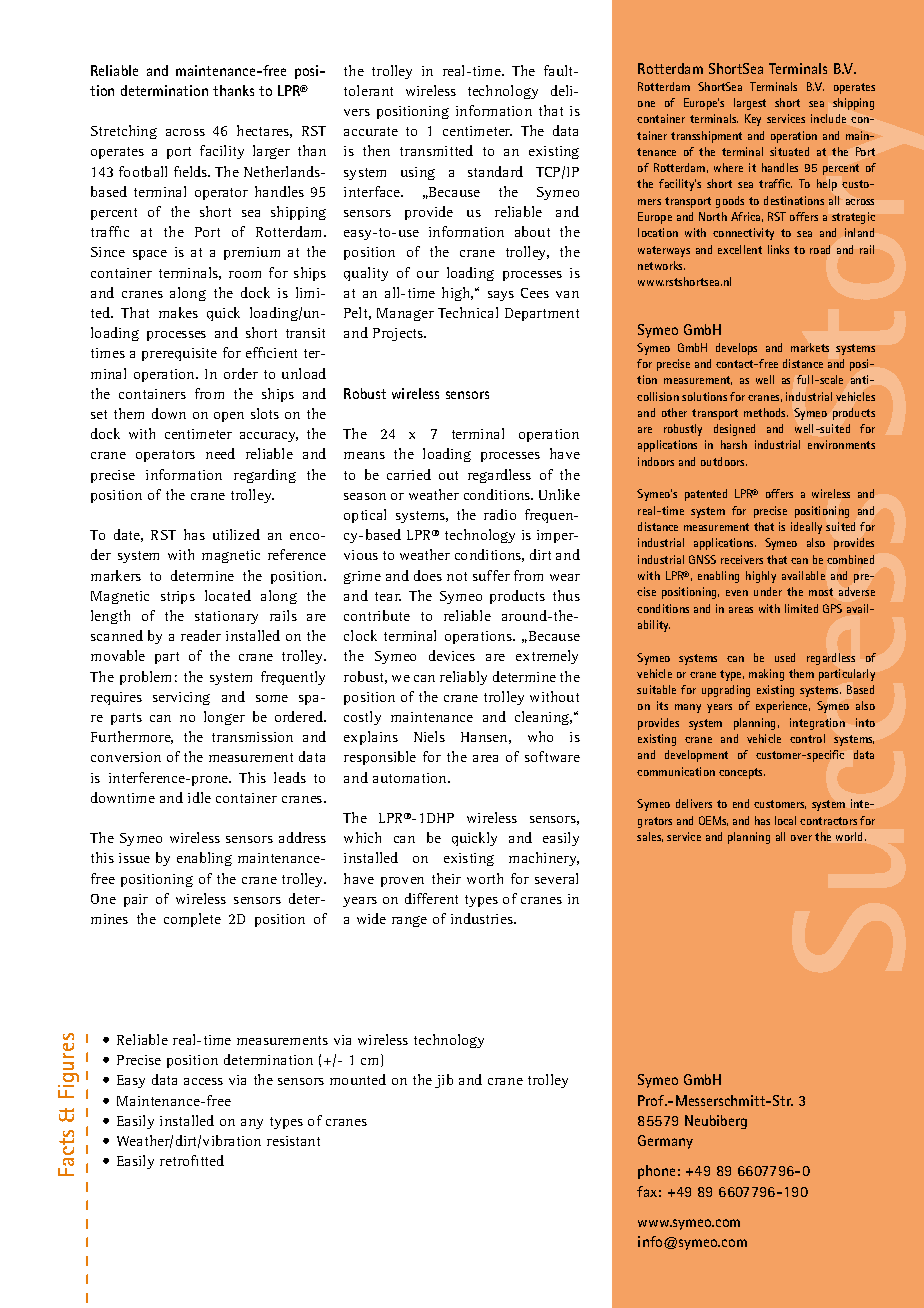 The image size is (924, 1308). What do you see at coordinates (789, 151) in the screenshot?
I see `situated` at bounding box center [789, 151].
